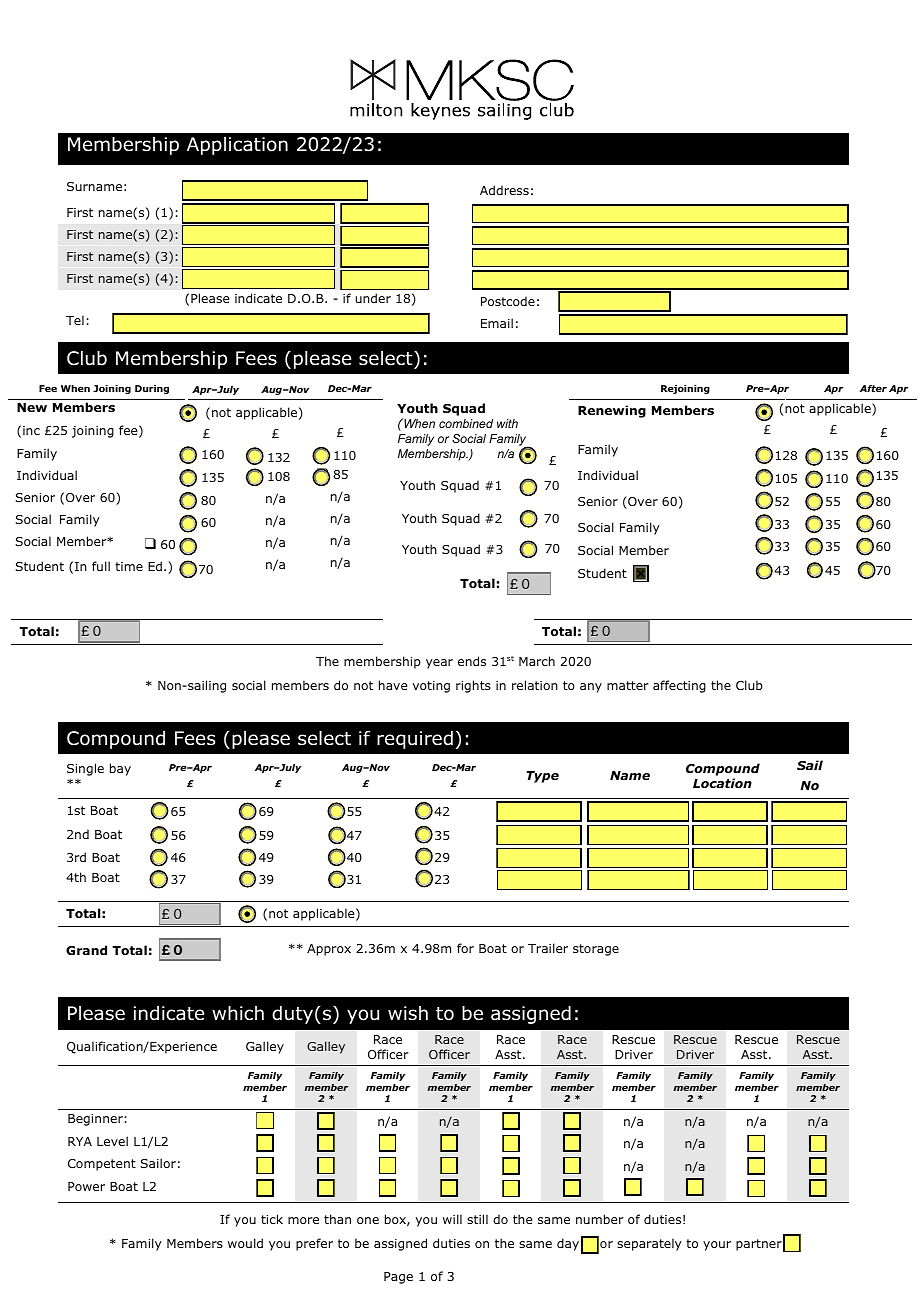 This image has height=1308, width=924. Describe the element at coordinates (431, 687) in the image. I see `voting` at that location.
